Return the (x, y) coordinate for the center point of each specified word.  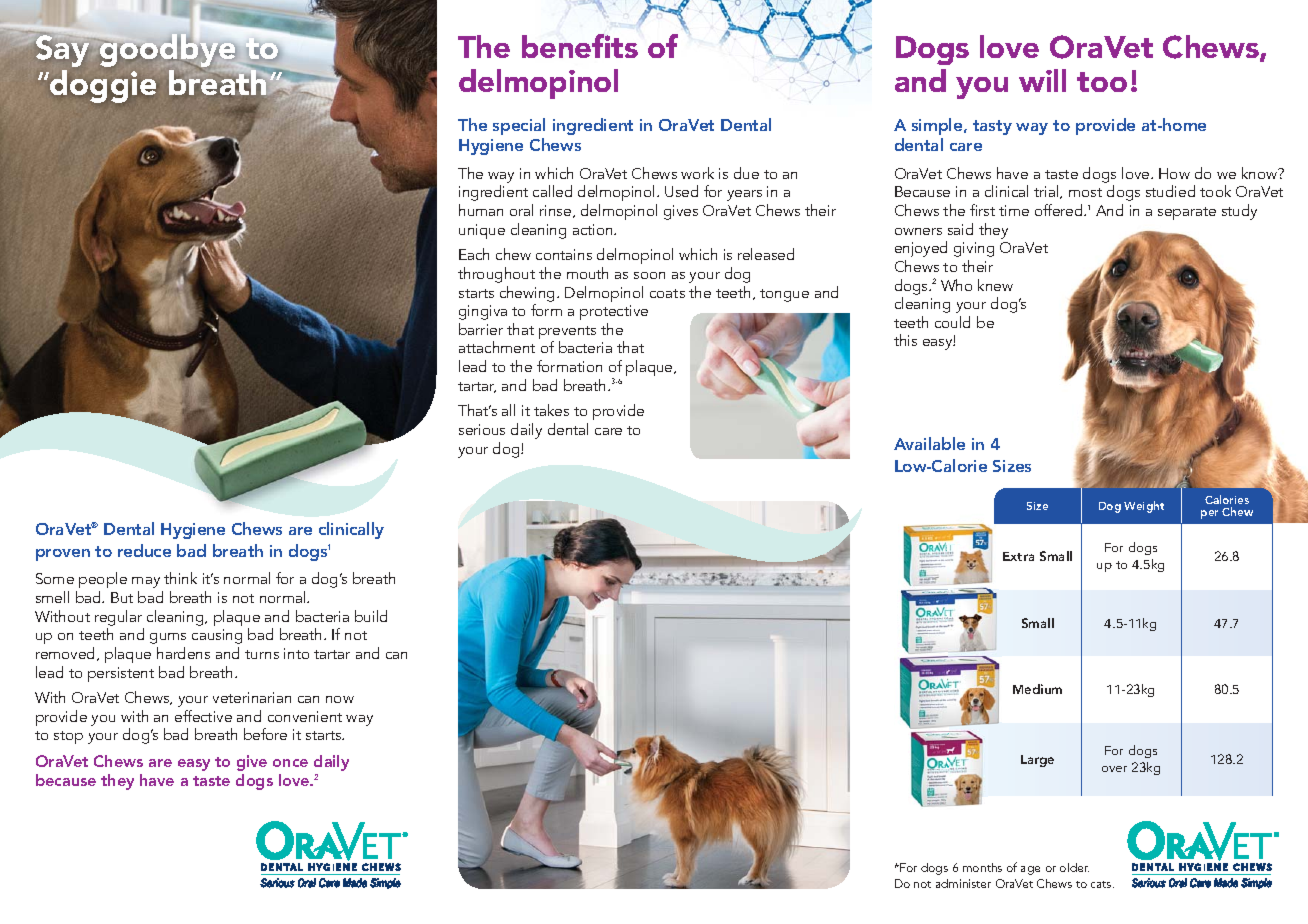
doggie (102, 86)
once (290, 763)
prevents (567, 334)
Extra (1018, 556)
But (122, 597)
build (371, 616)
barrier (481, 329)
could (952, 322)
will (1042, 80)
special (519, 126)
